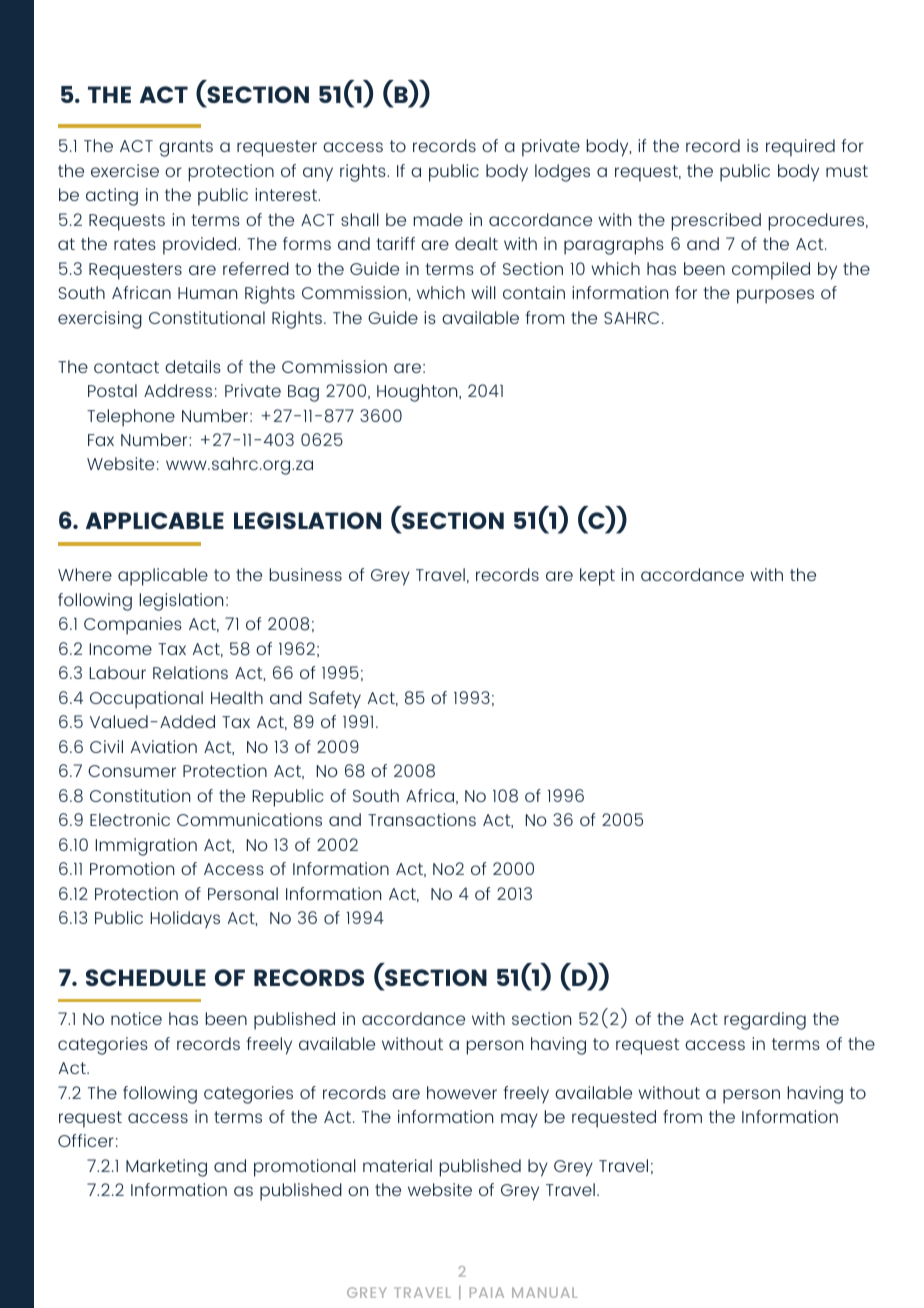  I want to click on grants, so click(186, 148).
